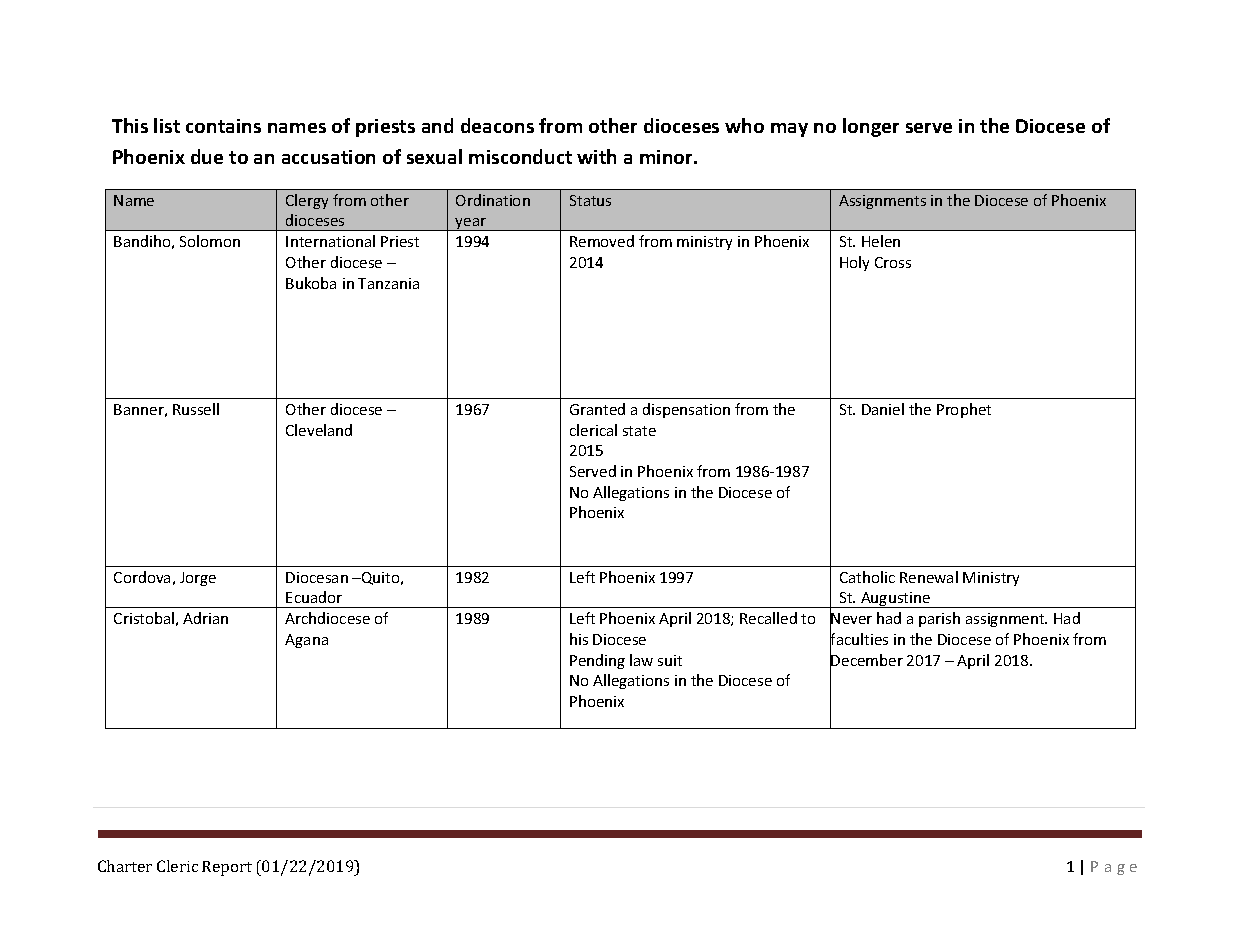 The height and width of the document is (952, 1233). I want to click on Pending, so click(597, 661).
